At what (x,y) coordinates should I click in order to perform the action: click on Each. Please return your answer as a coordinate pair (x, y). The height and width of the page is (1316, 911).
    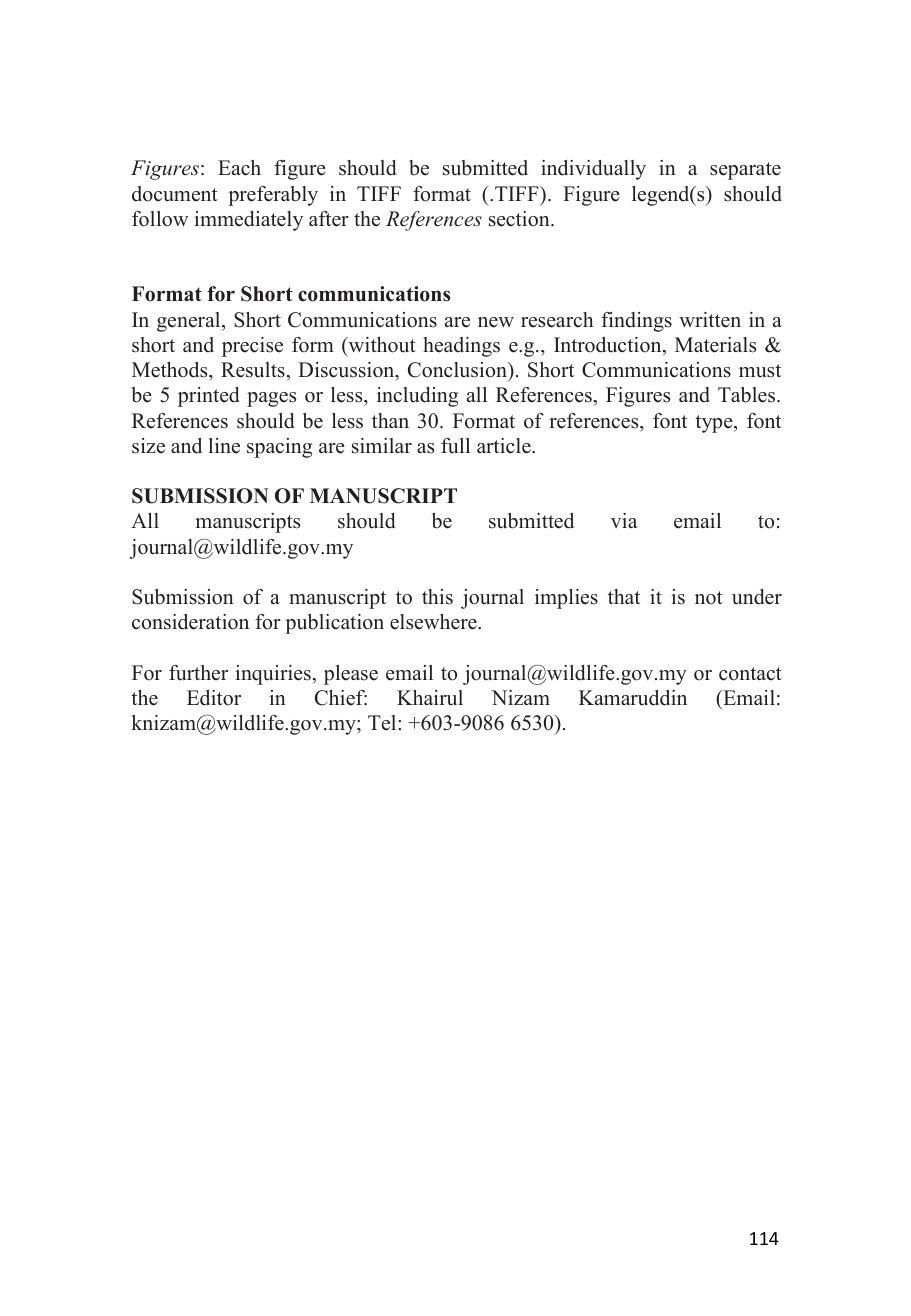
    Looking at the image, I should click on (239, 168).
